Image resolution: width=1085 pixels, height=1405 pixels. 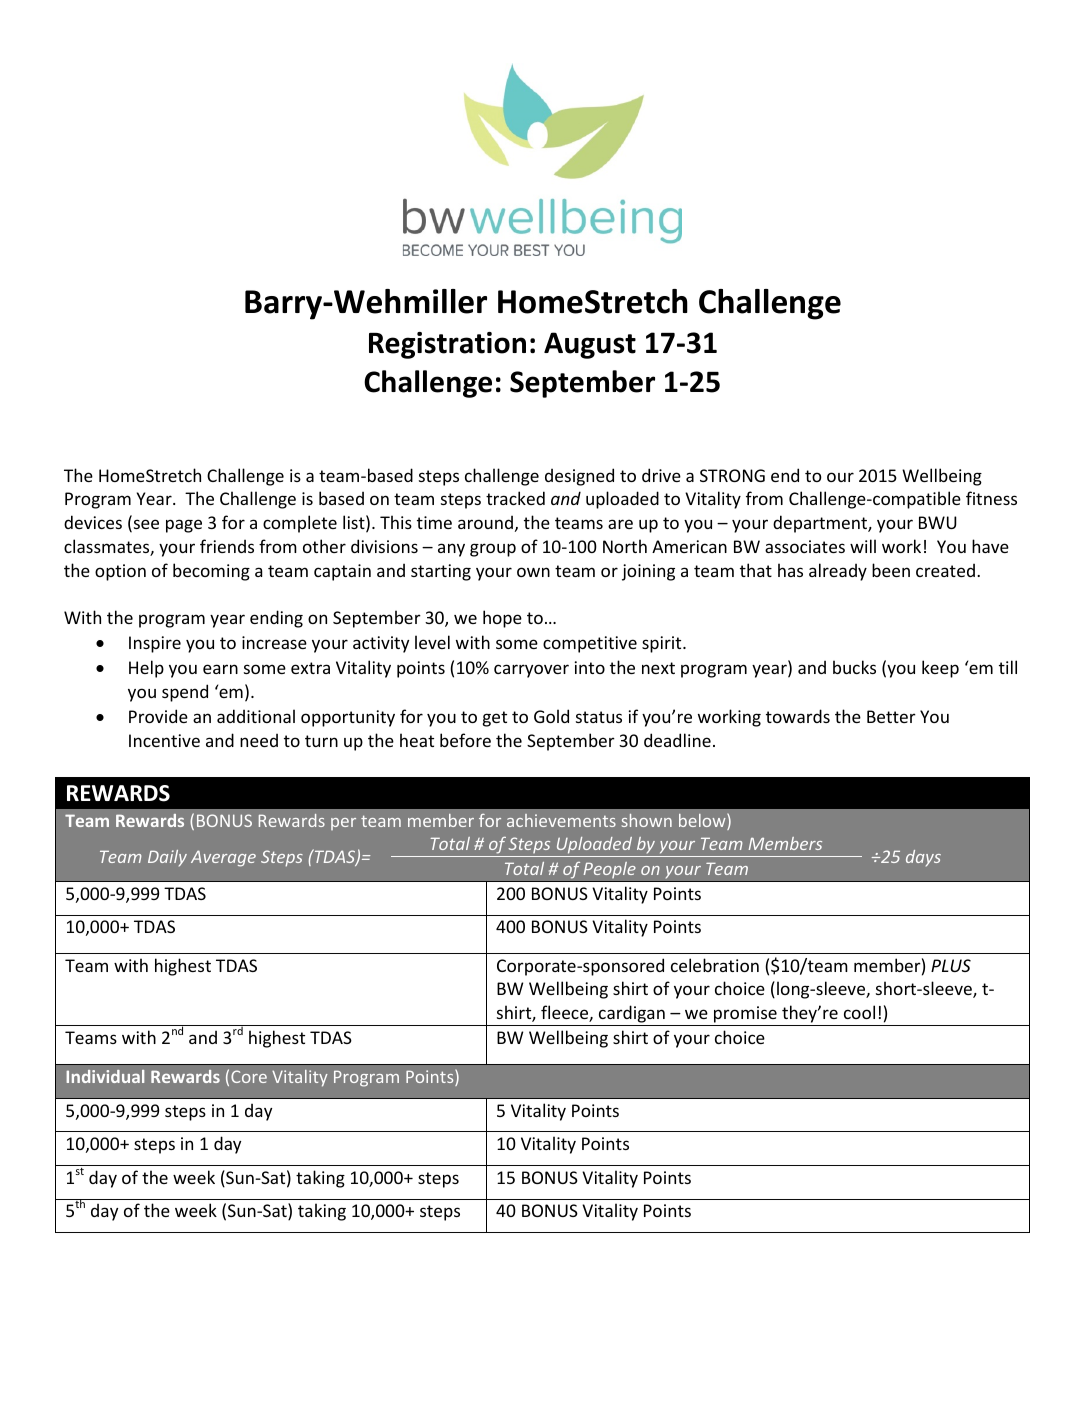 I want to click on August, so click(x=590, y=345).
